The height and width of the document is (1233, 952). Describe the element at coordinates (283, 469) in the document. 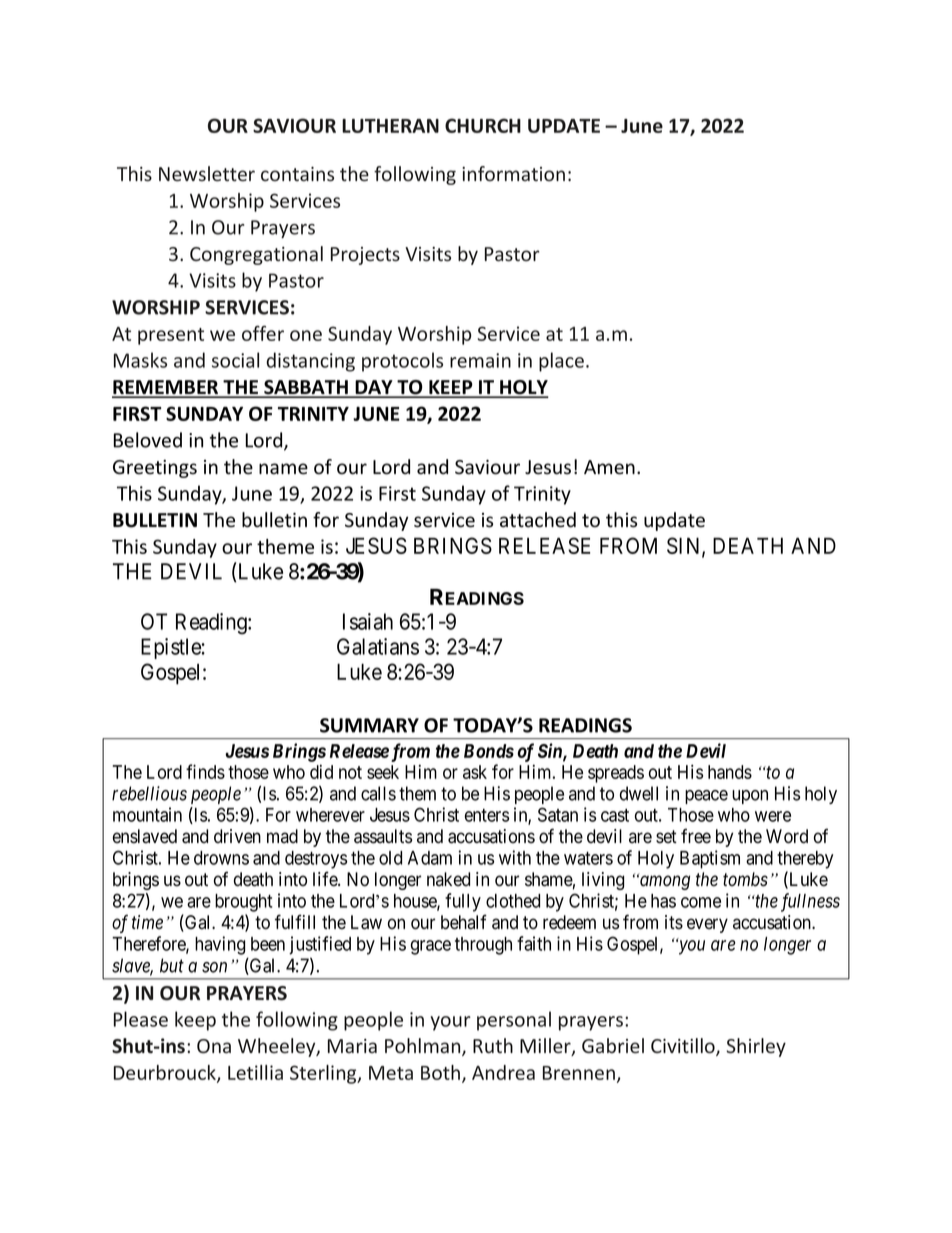

I see `name` at that location.
